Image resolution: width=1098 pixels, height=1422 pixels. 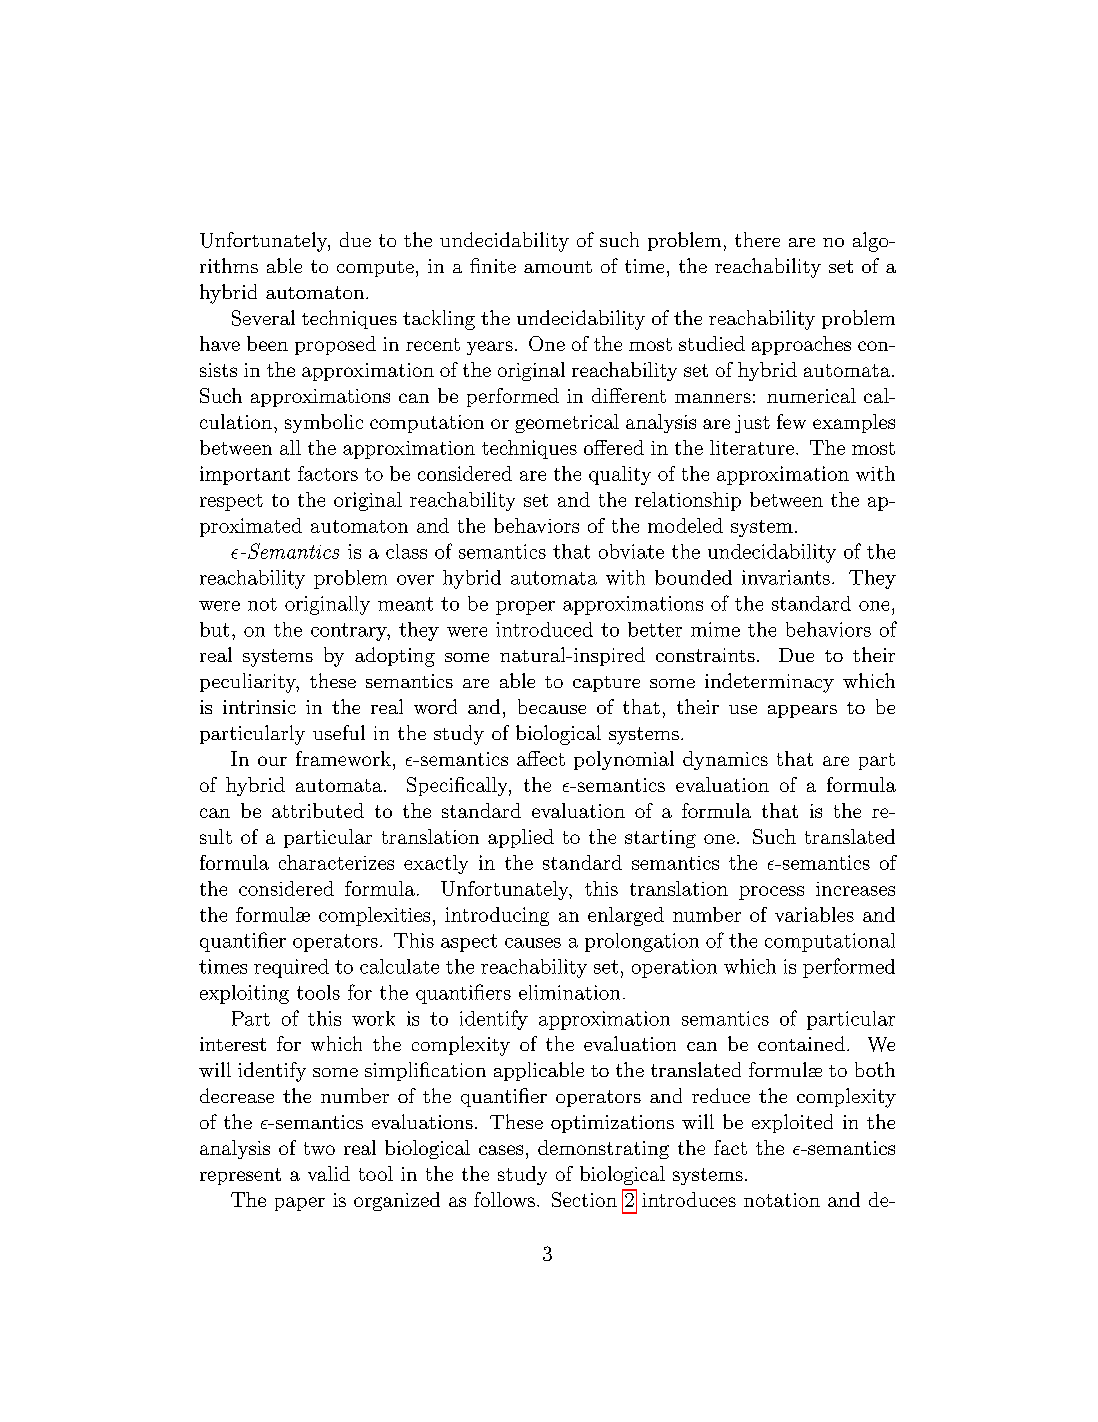 I want to click on Several, so click(x=263, y=318).
